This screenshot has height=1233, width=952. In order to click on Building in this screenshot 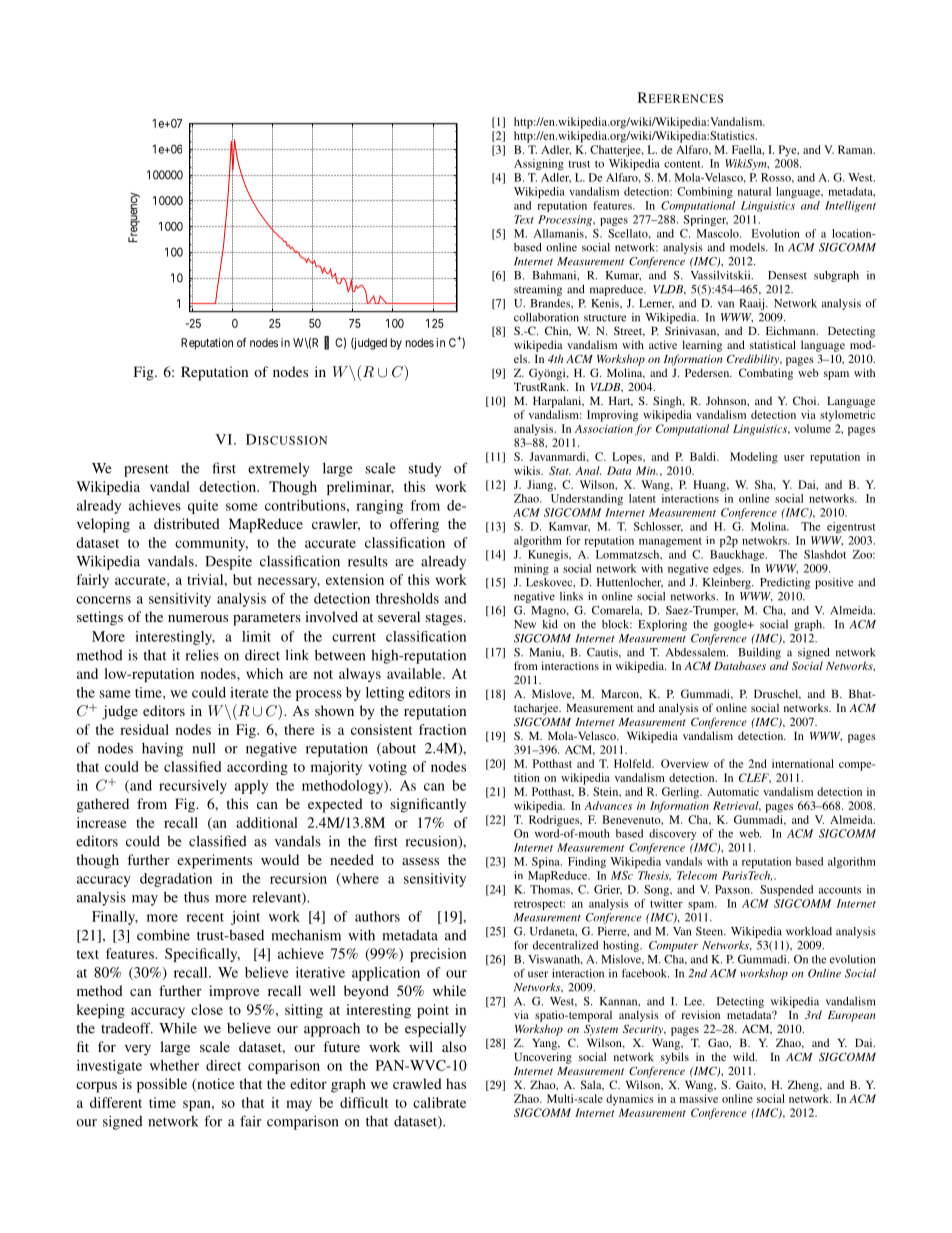, I will do `click(759, 653)`.
